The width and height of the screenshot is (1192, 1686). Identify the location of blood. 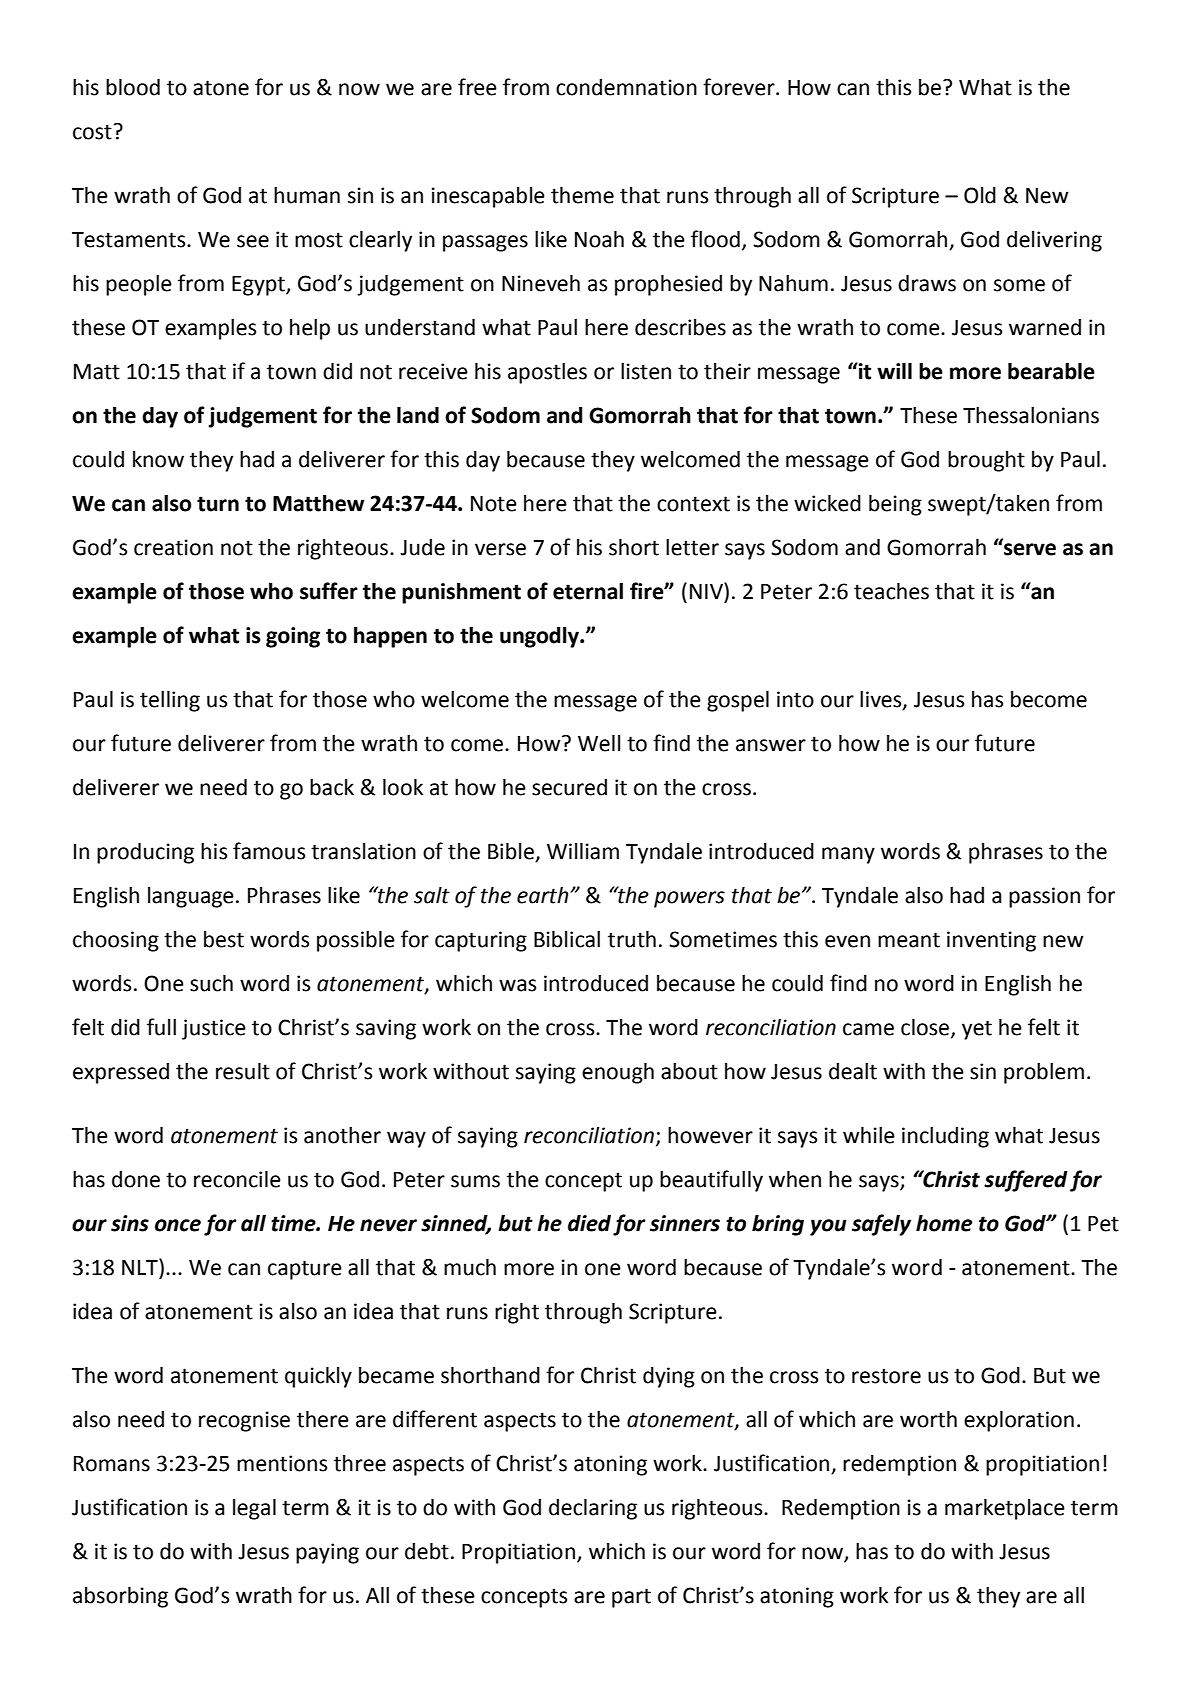
(133, 87).
